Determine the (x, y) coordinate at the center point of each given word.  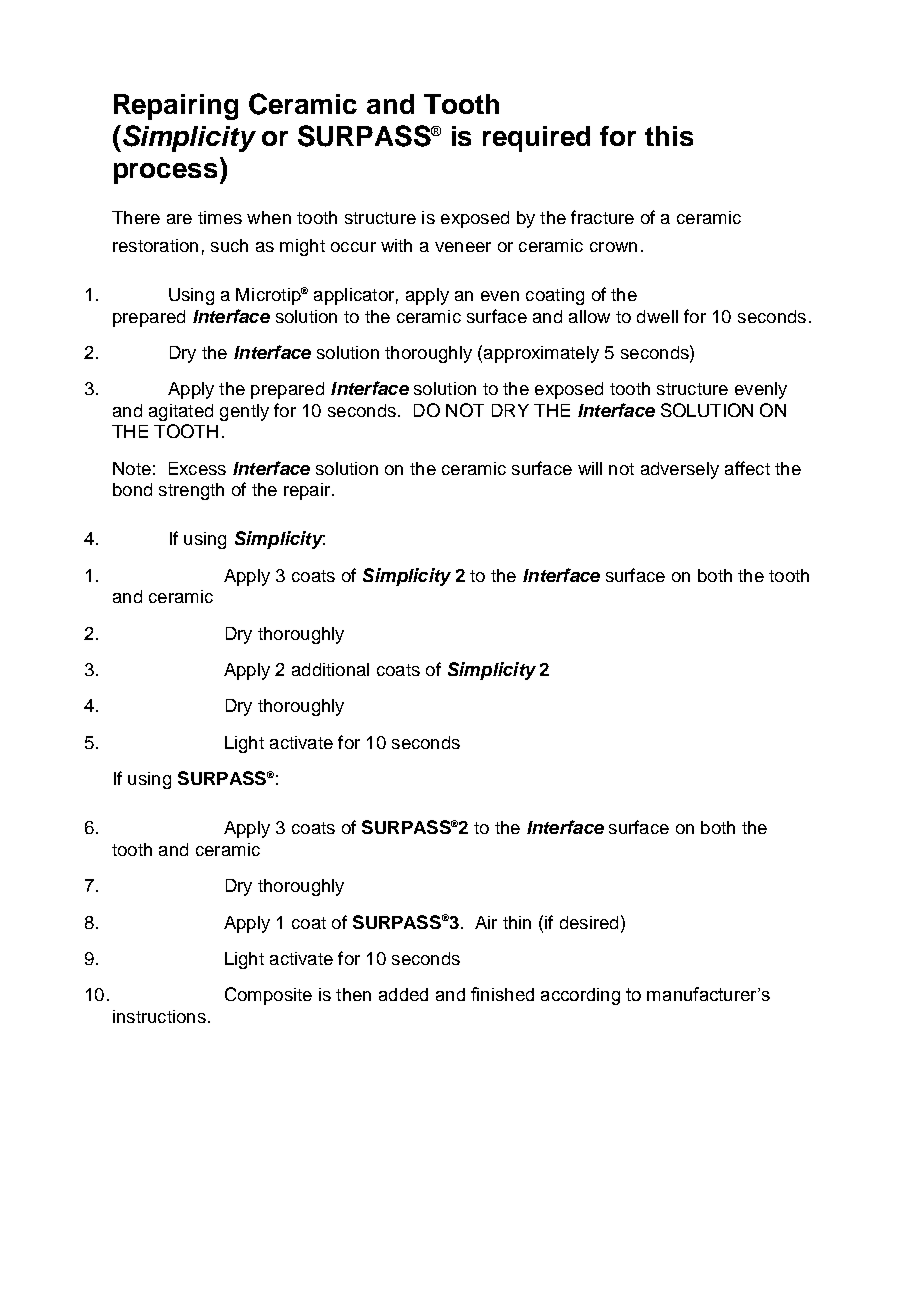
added (403, 994)
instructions (159, 1016)
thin (517, 922)
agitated (181, 412)
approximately (541, 354)
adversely (680, 470)
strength (191, 491)
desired (589, 922)
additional (330, 669)
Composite (268, 996)
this (669, 136)
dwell (657, 316)
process (165, 173)
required (536, 139)
